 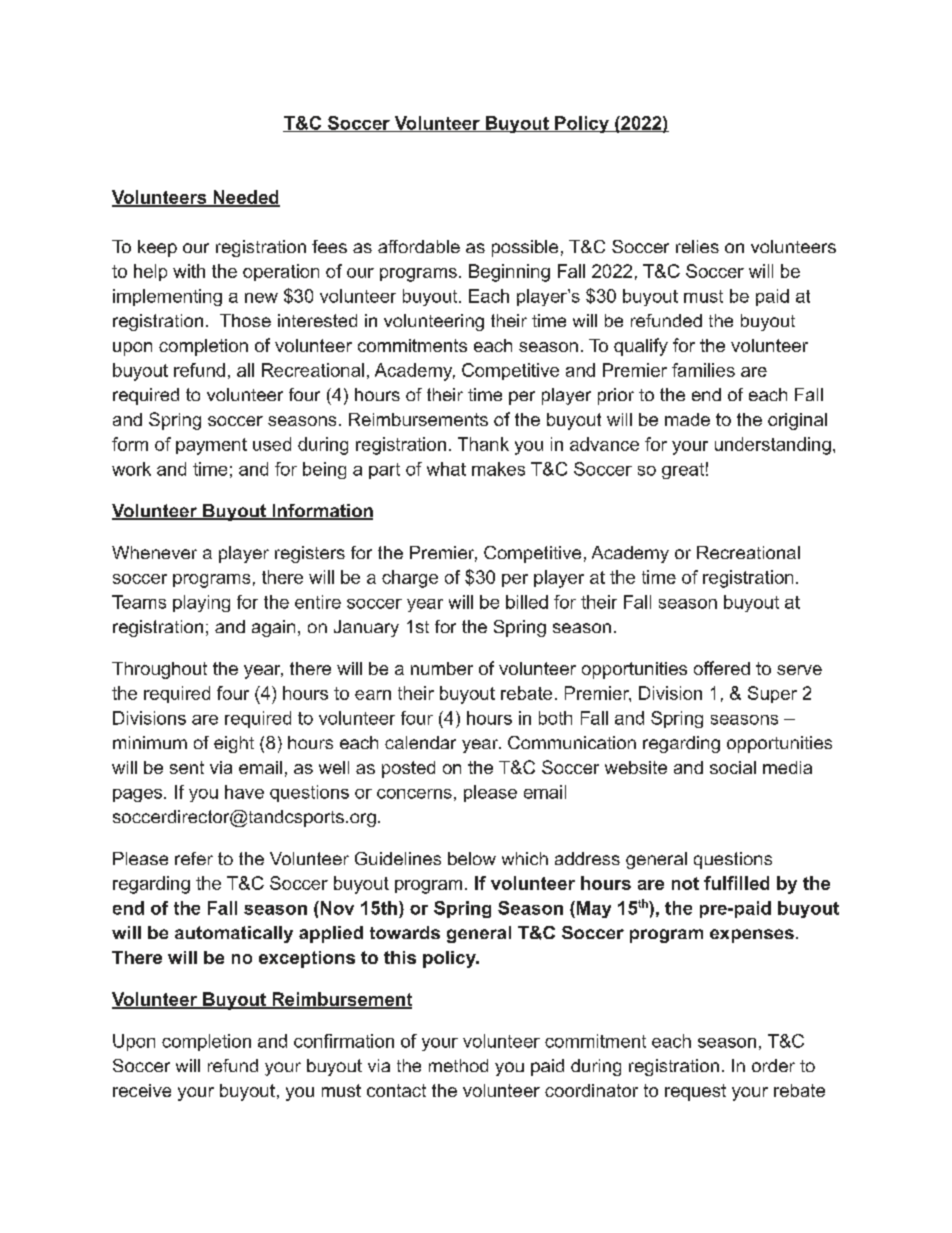 What do you see at coordinates (211, 446) in the screenshot?
I see `payment` at bounding box center [211, 446].
